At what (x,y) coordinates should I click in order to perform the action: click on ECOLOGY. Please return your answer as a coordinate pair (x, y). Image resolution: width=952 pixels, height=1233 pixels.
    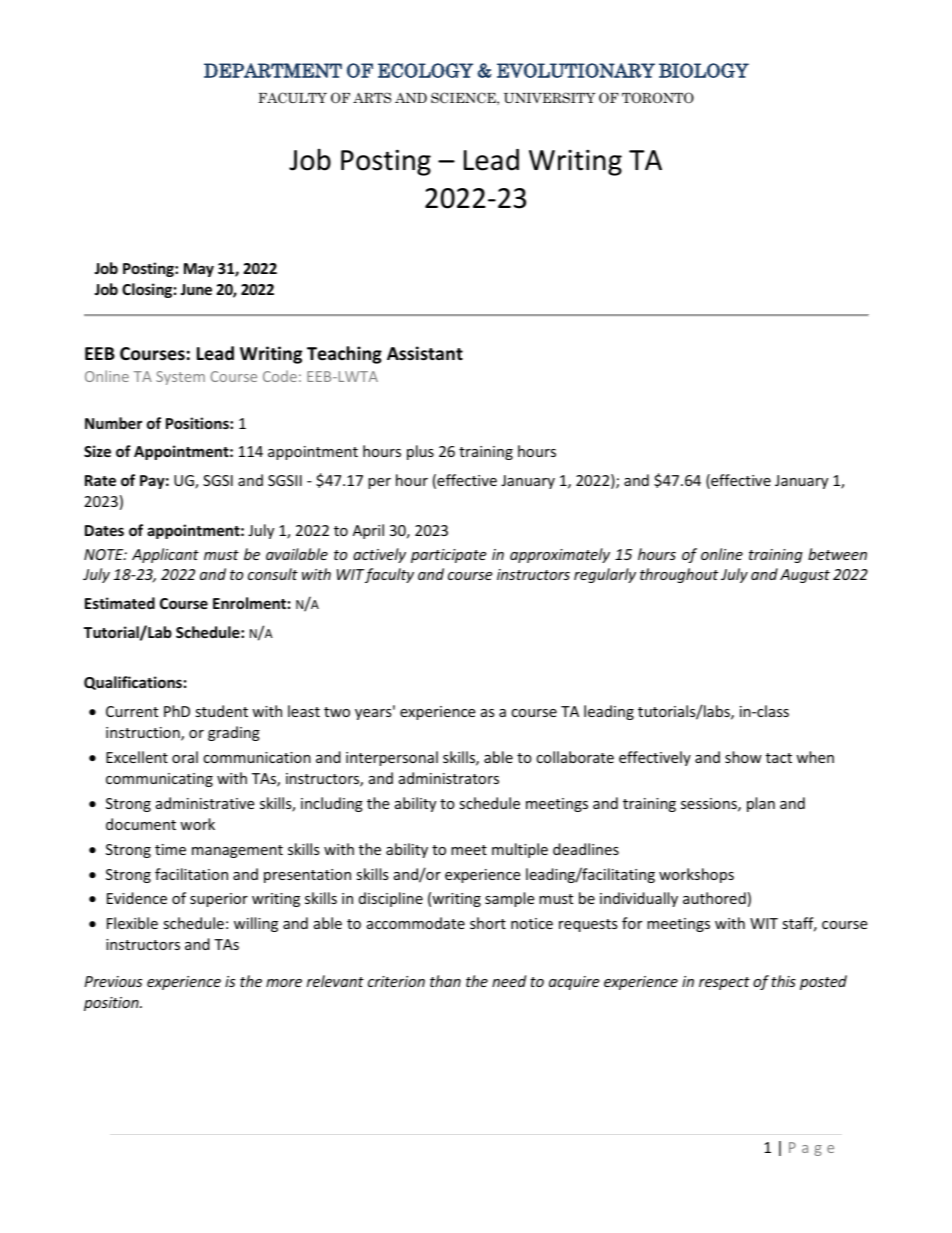
    Looking at the image, I should click on (425, 70).
